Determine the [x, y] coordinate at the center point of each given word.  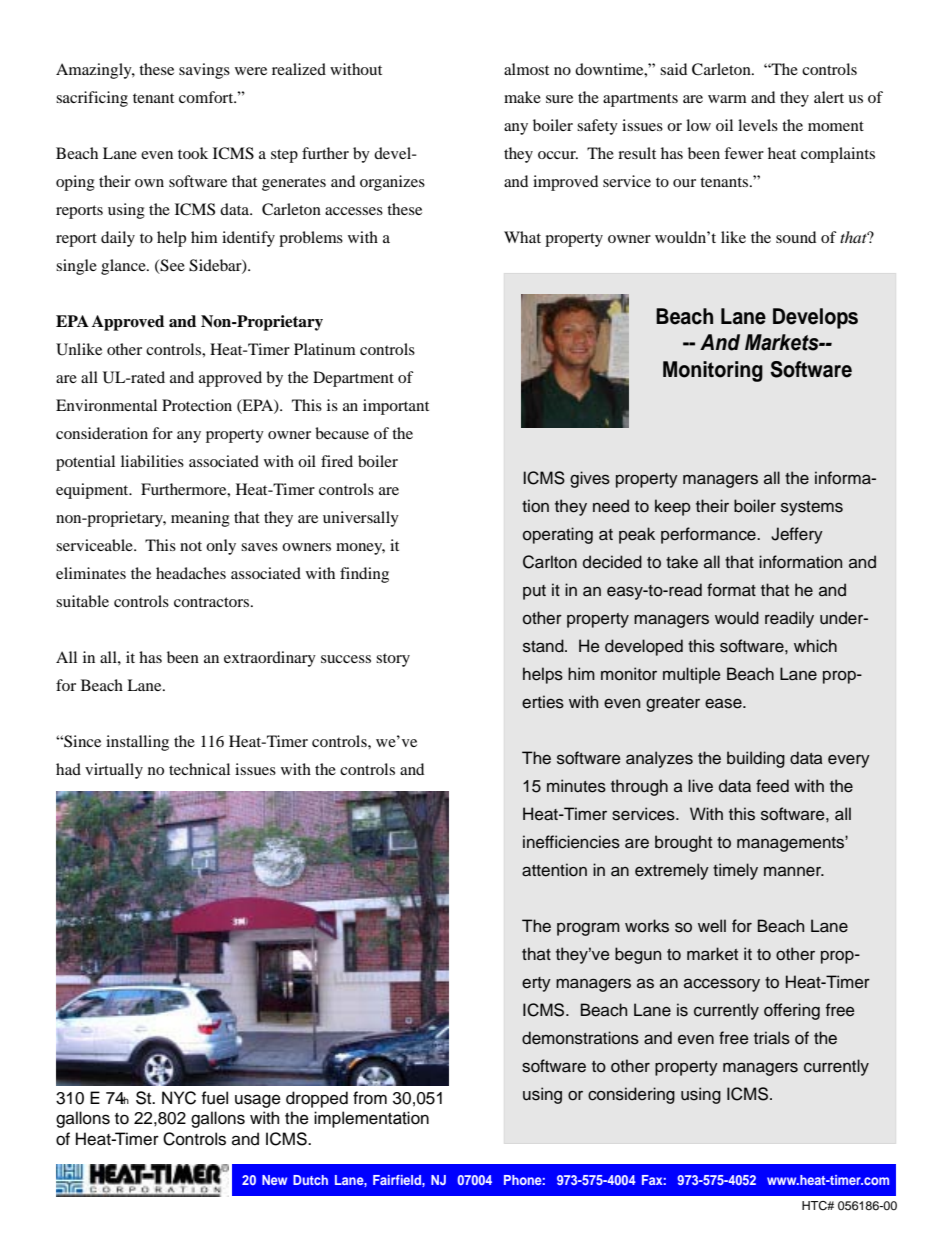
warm [727, 99]
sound [796, 237]
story [393, 660]
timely [735, 871]
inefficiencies [571, 842]
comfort [207, 97]
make [522, 97]
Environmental [106, 405]
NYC [179, 1098]
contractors [213, 602]
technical [199, 769]
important [396, 407]
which [815, 646]
